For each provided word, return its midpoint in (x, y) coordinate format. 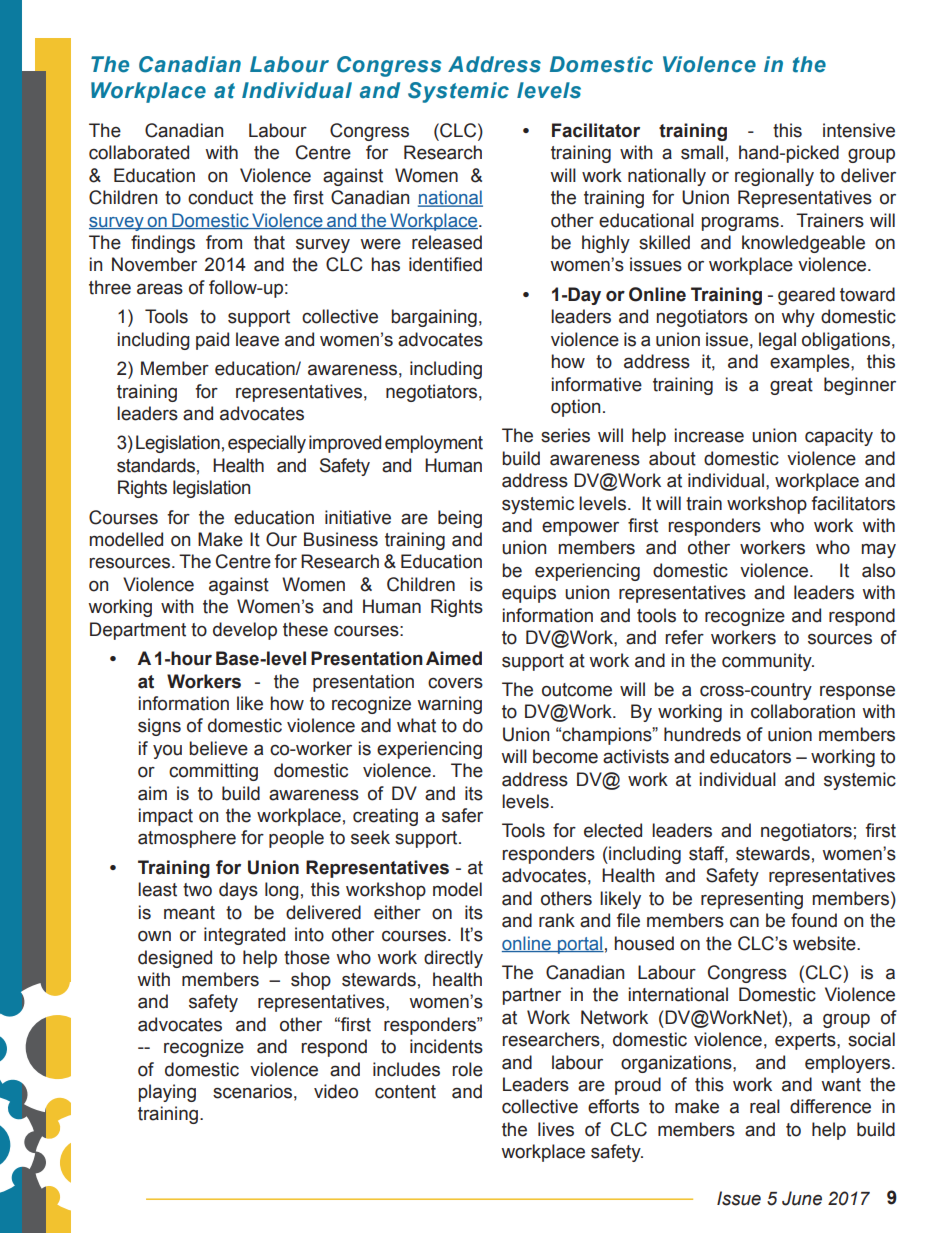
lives (556, 1129)
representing (752, 900)
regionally (774, 177)
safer (462, 815)
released (447, 242)
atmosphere (187, 839)
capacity (839, 437)
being (460, 519)
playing (167, 1093)
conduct (220, 197)
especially (267, 444)
